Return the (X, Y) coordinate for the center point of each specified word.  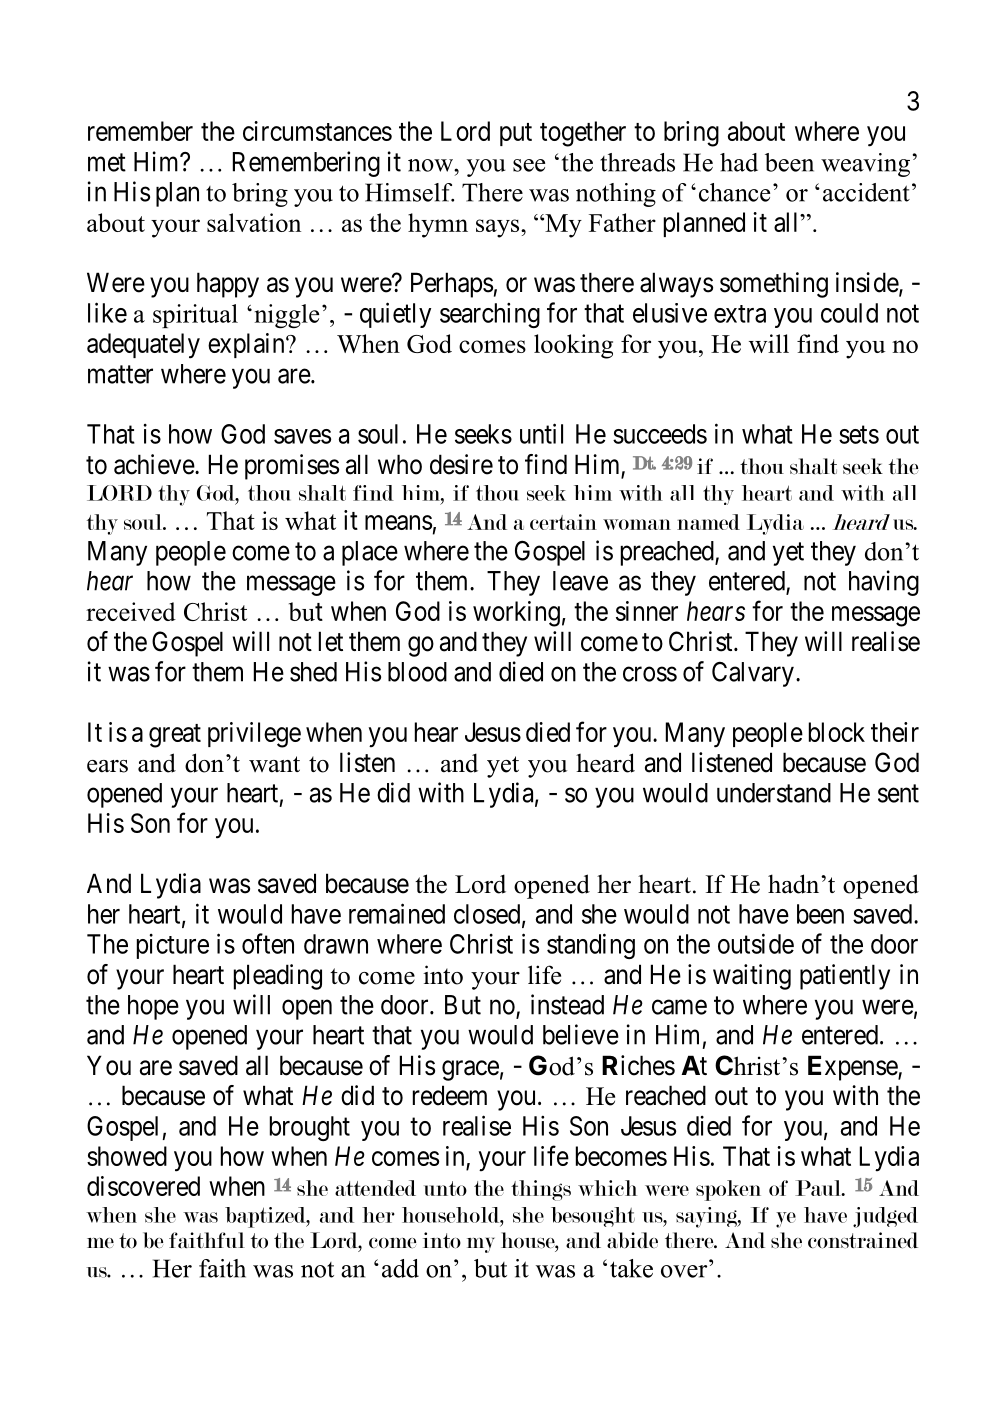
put (516, 134)
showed (127, 1156)
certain (563, 522)
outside (756, 943)
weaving (865, 165)
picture (173, 946)
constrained (863, 1240)
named (708, 522)
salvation (254, 222)
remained (397, 913)
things (541, 1190)
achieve (155, 464)
